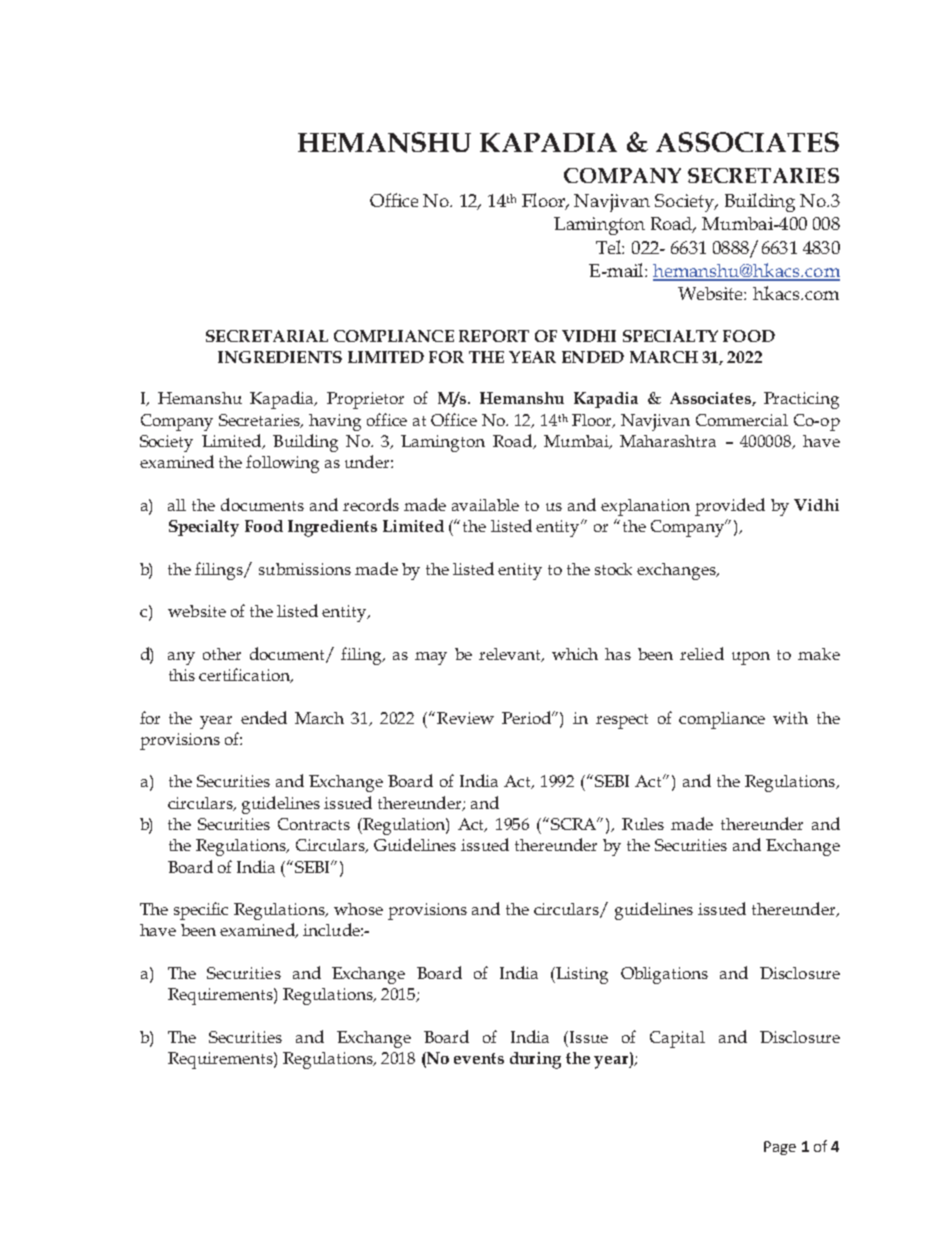 This screenshot has width=952, height=1233. What do you see at coordinates (528, 717) in the screenshot?
I see `Period` at bounding box center [528, 717].
